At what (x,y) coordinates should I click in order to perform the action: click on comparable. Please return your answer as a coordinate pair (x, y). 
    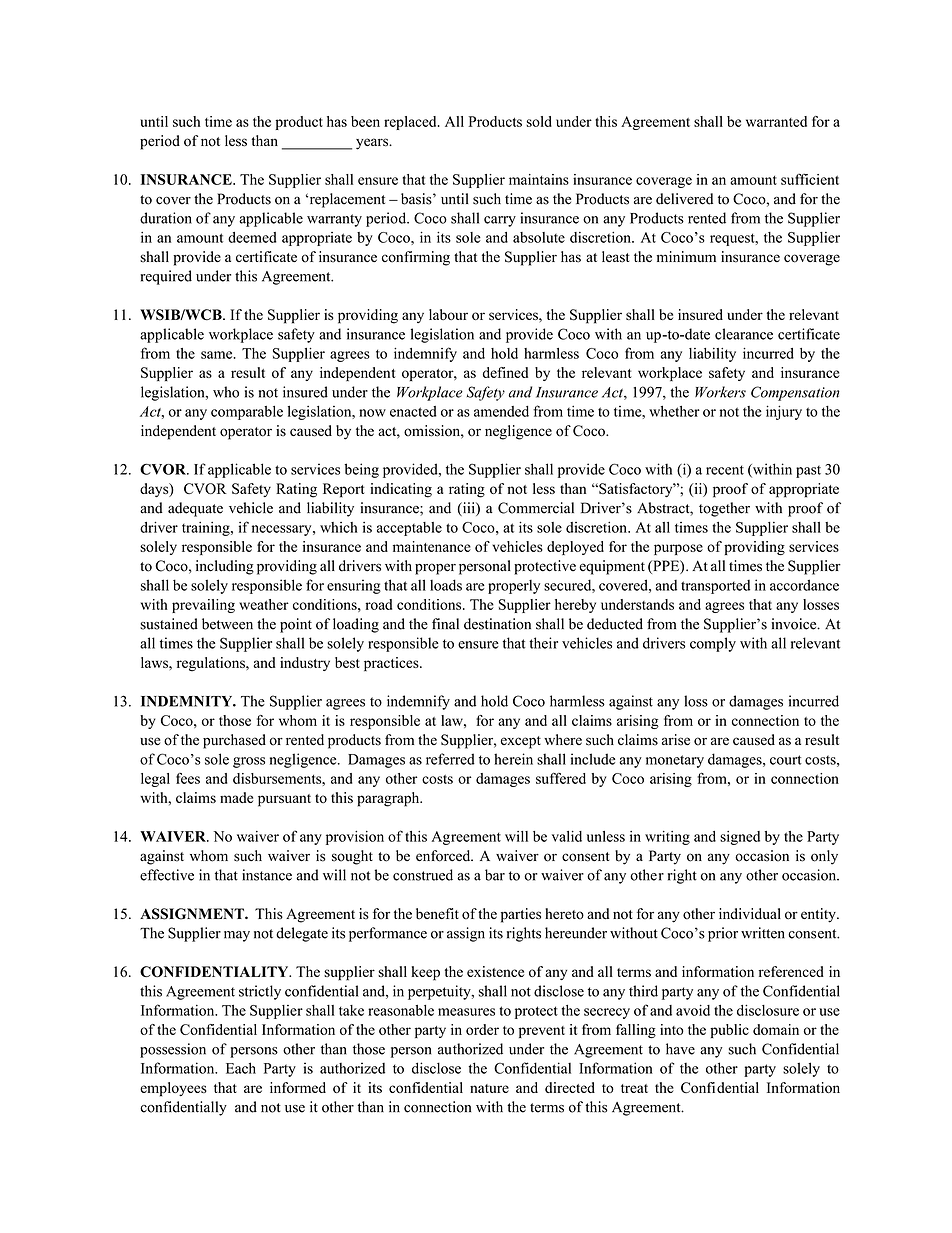
    Looking at the image, I should click on (247, 413).
